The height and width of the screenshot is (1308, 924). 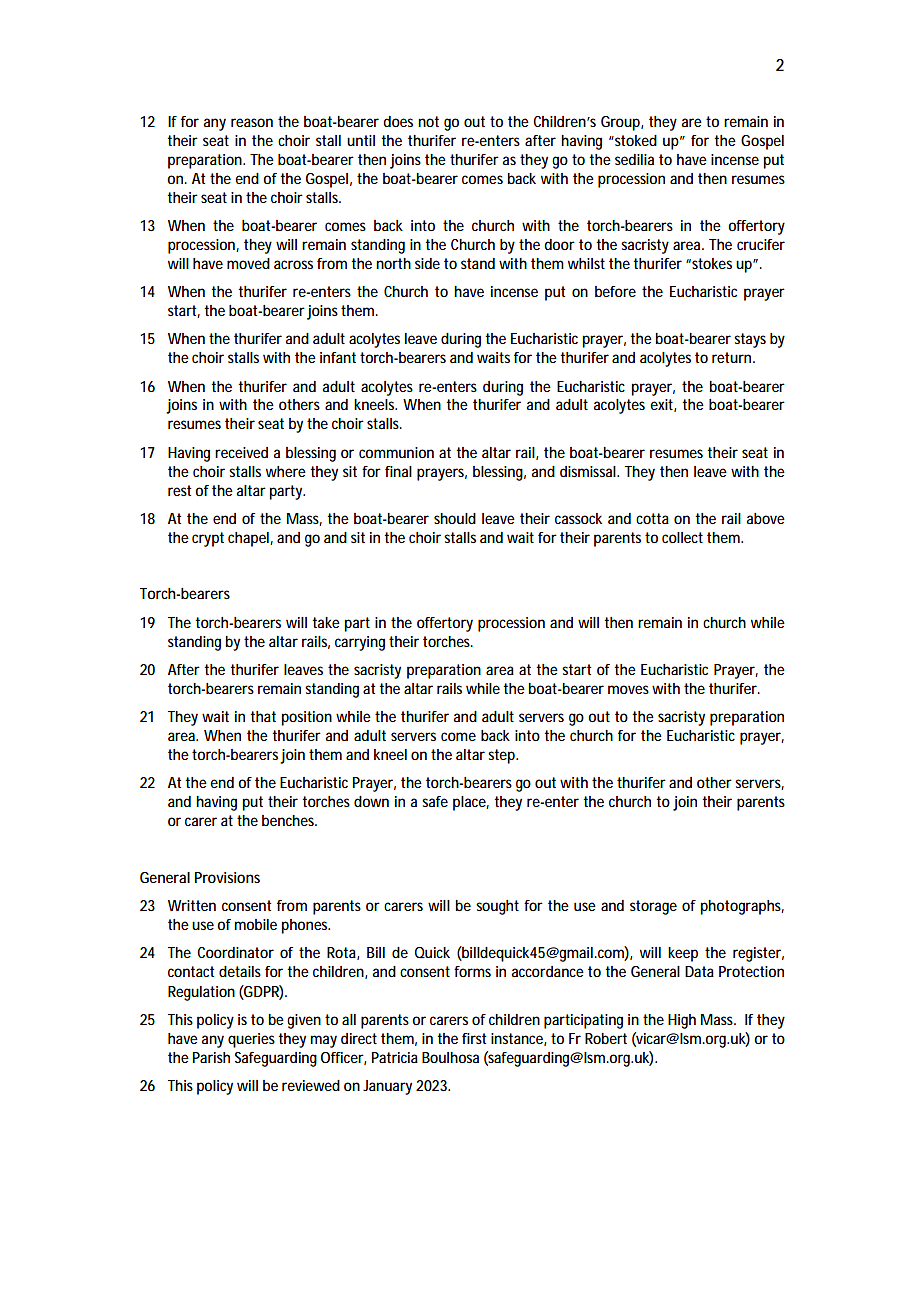 What do you see at coordinates (635, 140) in the screenshot?
I see `stoked` at bounding box center [635, 140].
